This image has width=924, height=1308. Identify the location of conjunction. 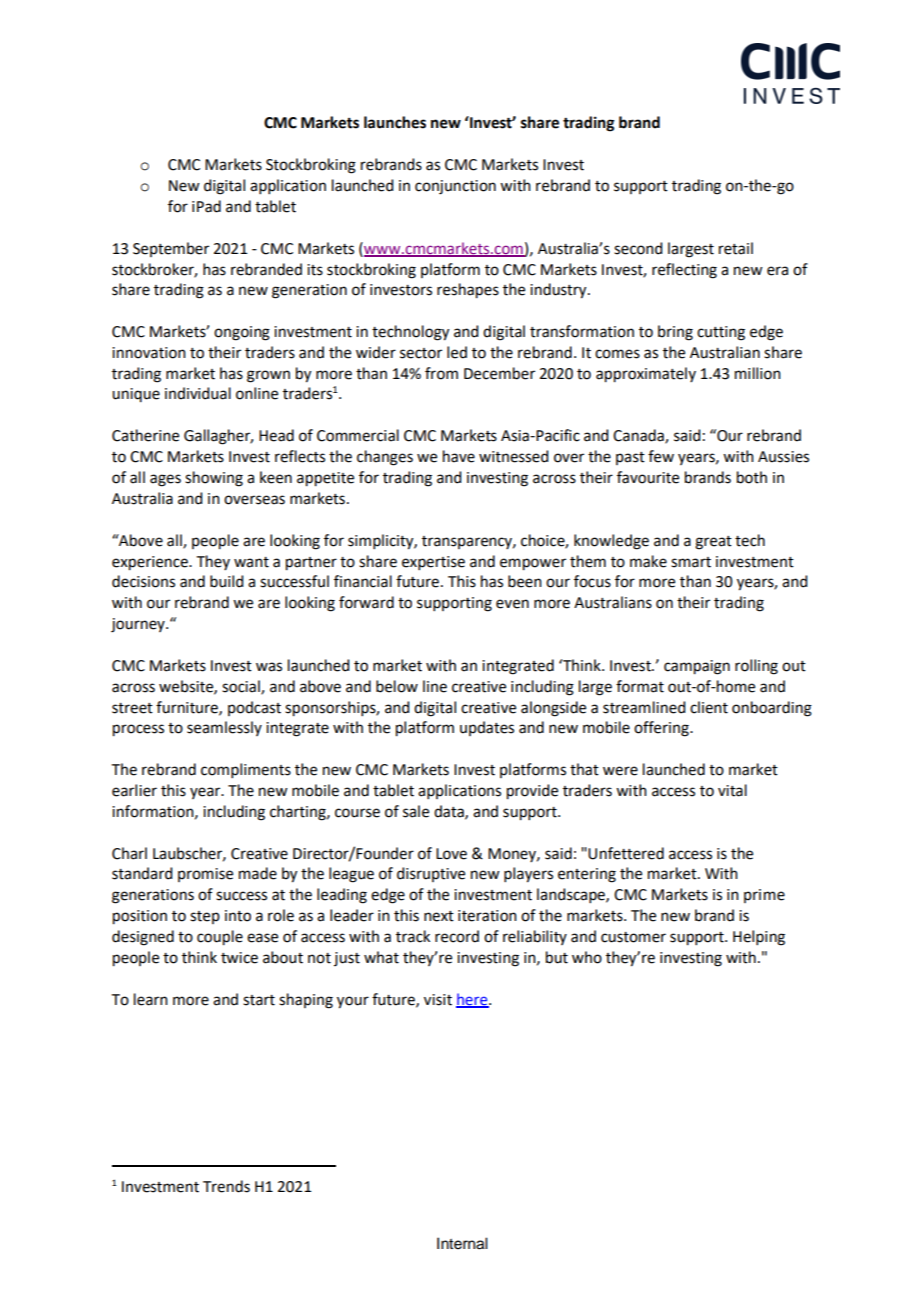
(455, 187).
